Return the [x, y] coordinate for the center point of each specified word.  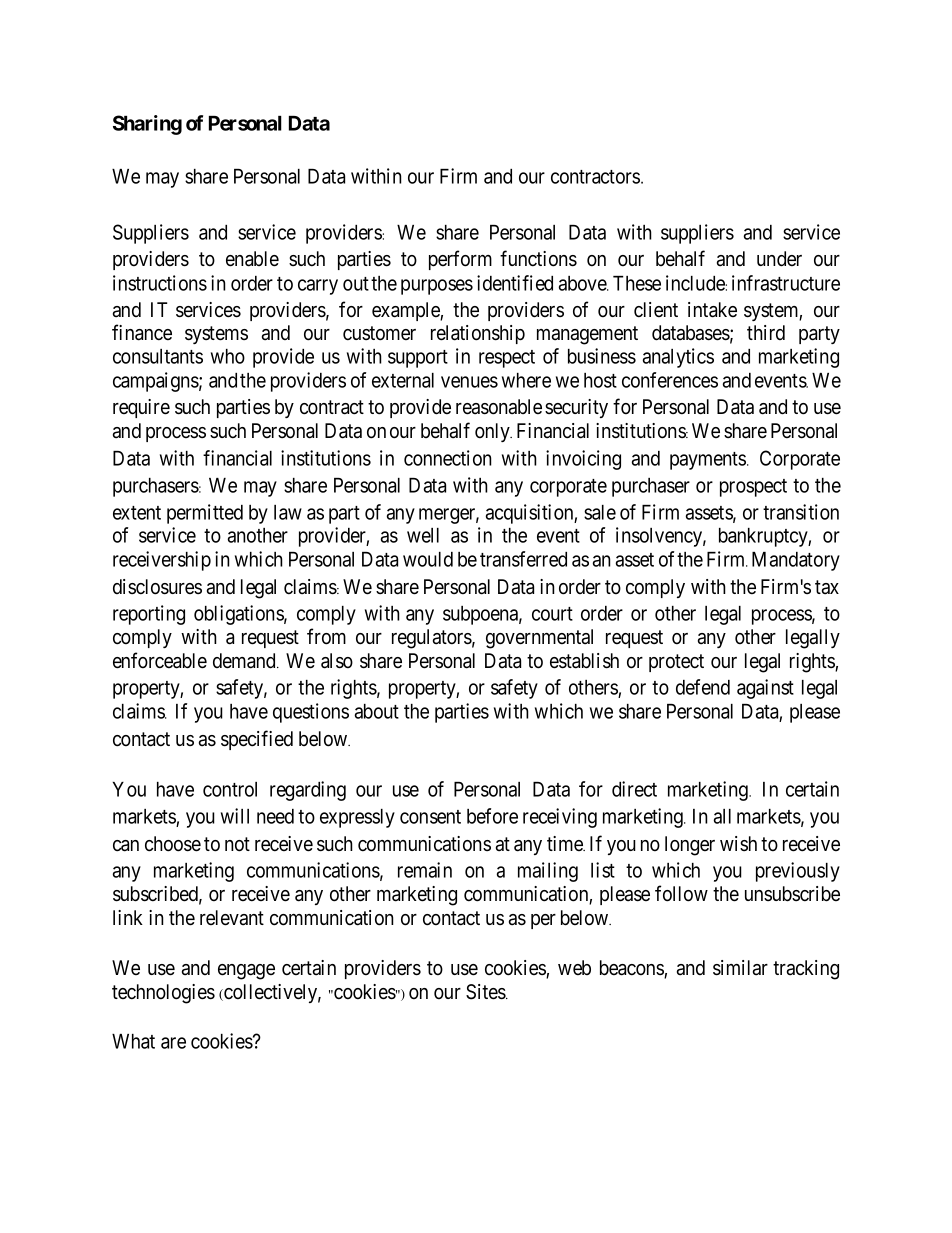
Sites [486, 992]
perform [460, 260]
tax [827, 587]
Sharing [147, 125]
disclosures [157, 587]
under [779, 259]
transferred [523, 559]
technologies [163, 994]
